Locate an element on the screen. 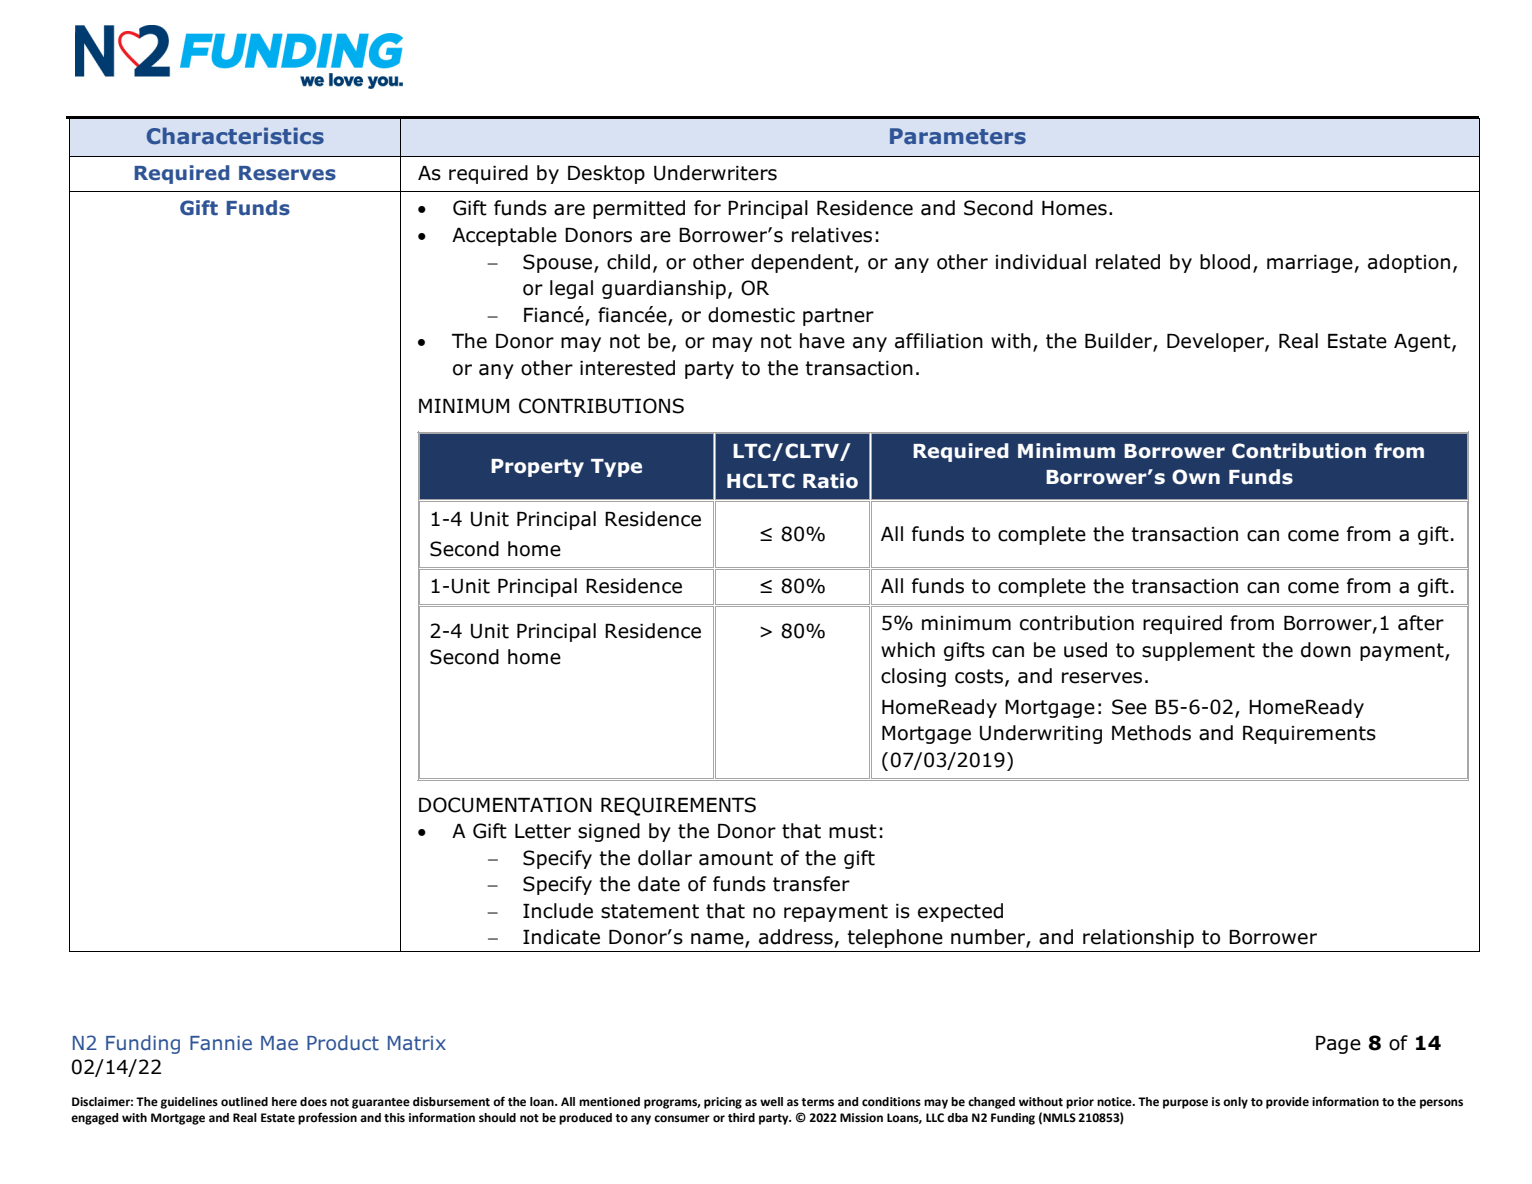 The width and height of the screenshot is (1532, 1184). outlined is located at coordinates (244, 1102).
